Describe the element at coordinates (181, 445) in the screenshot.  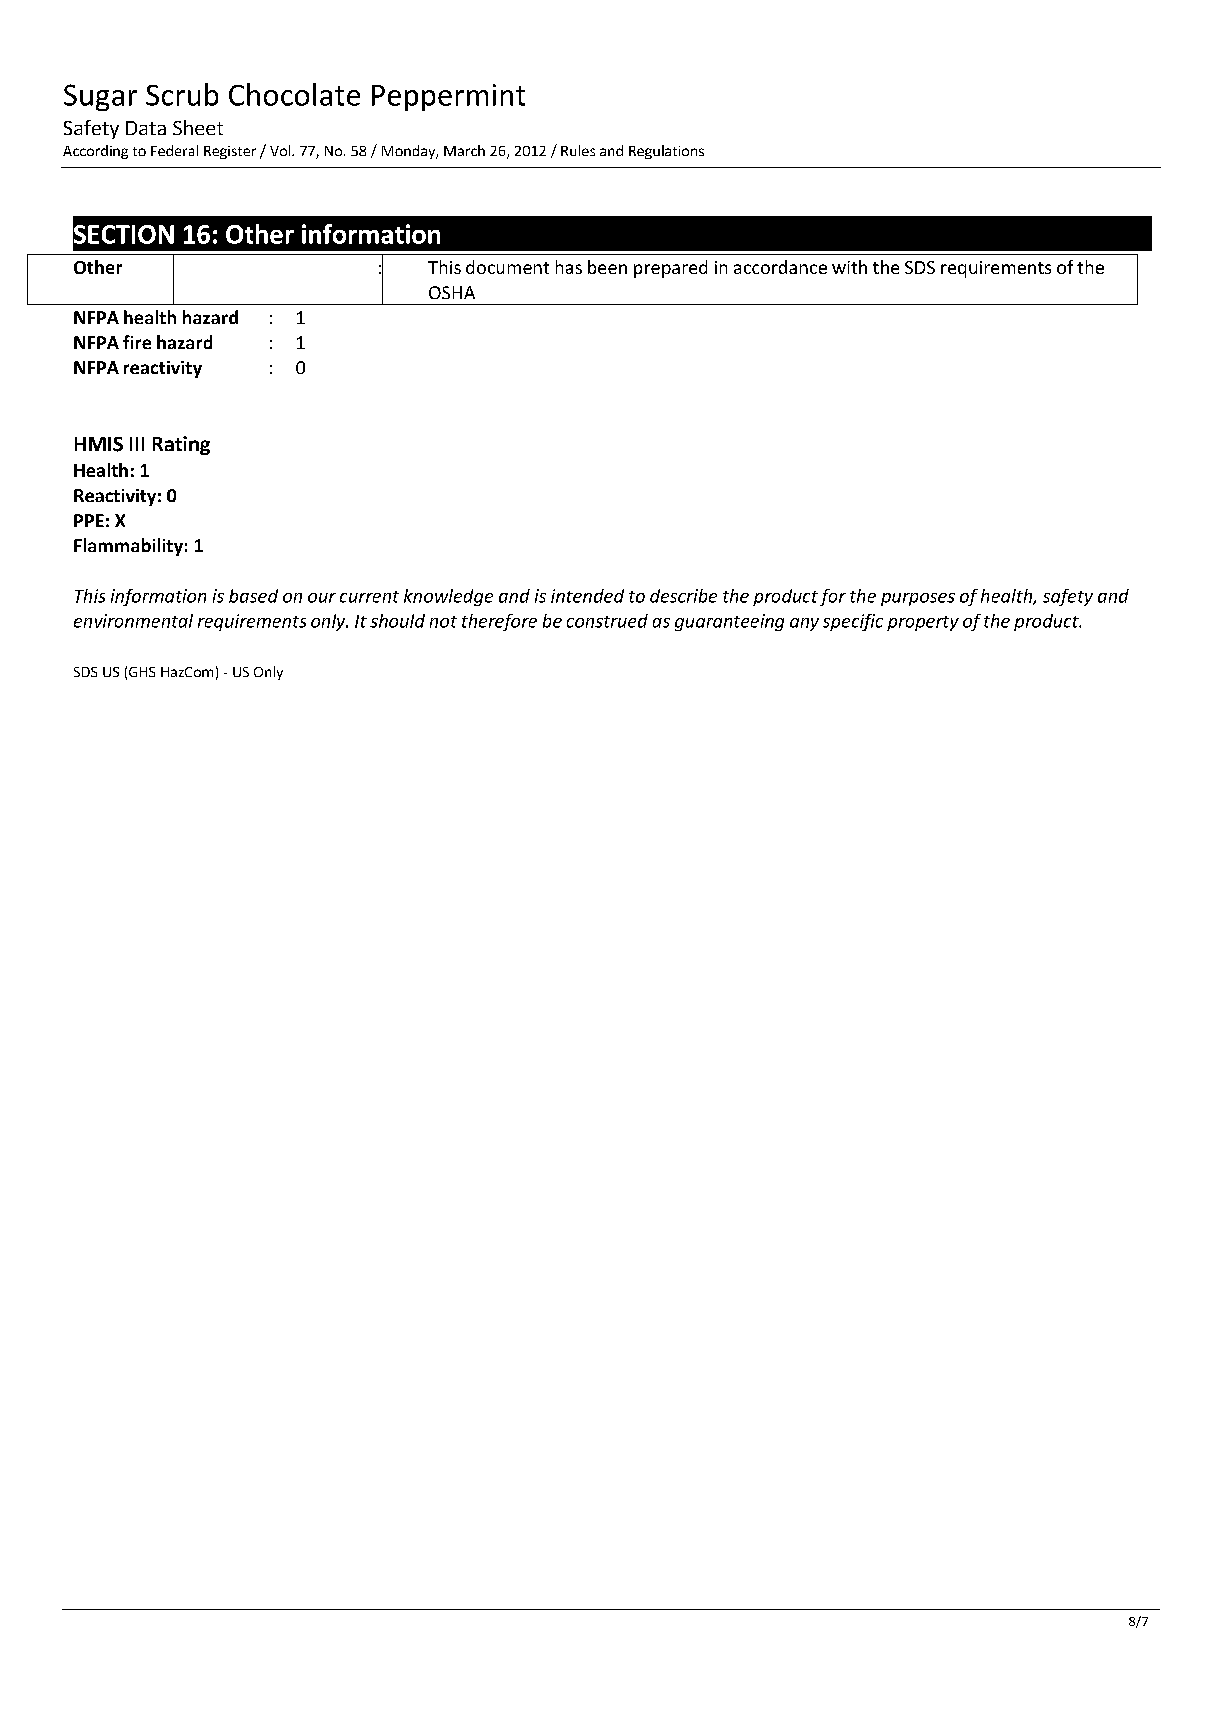
I see `Rating` at that location.
